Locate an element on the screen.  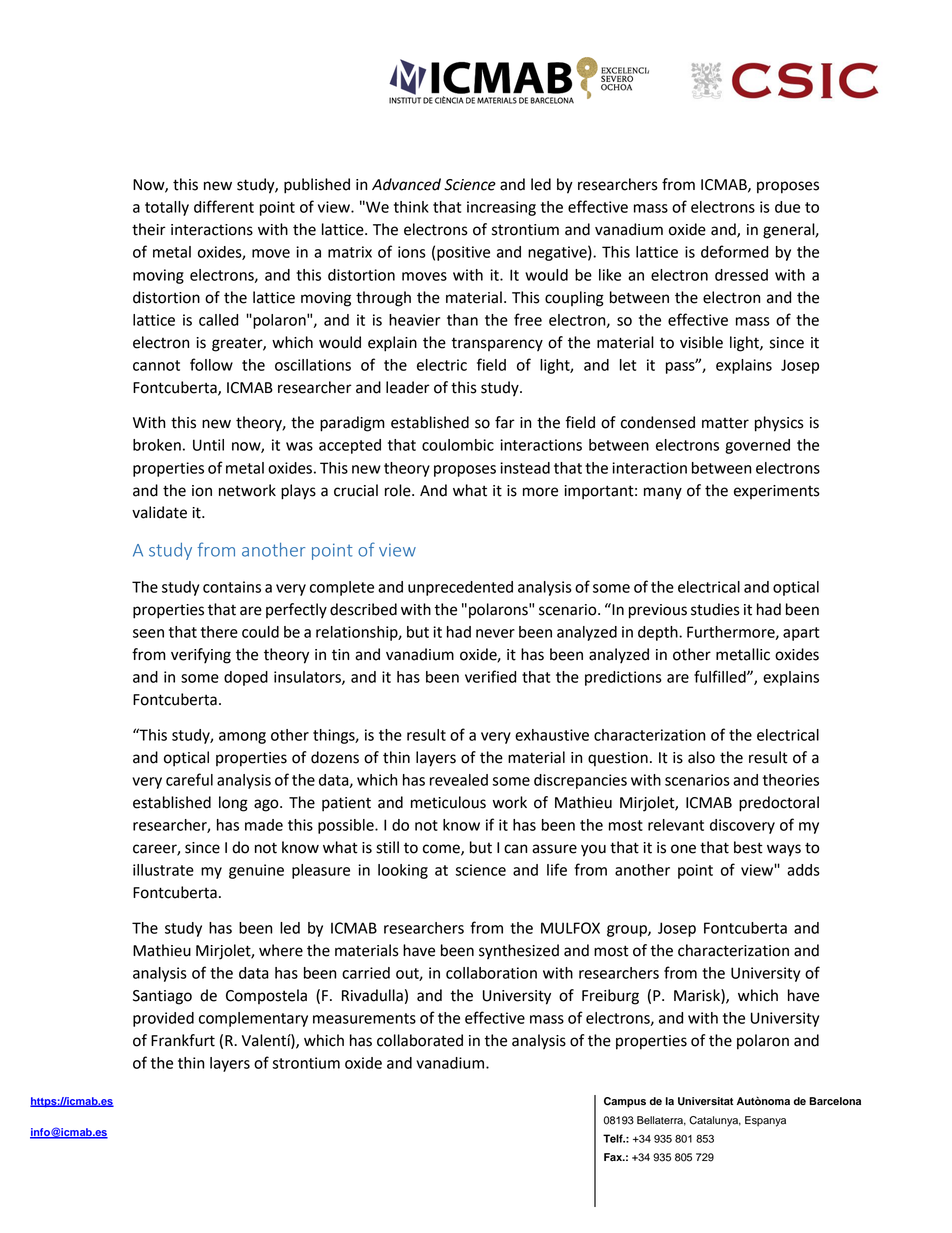
long is located at coordinates (233, 804).
